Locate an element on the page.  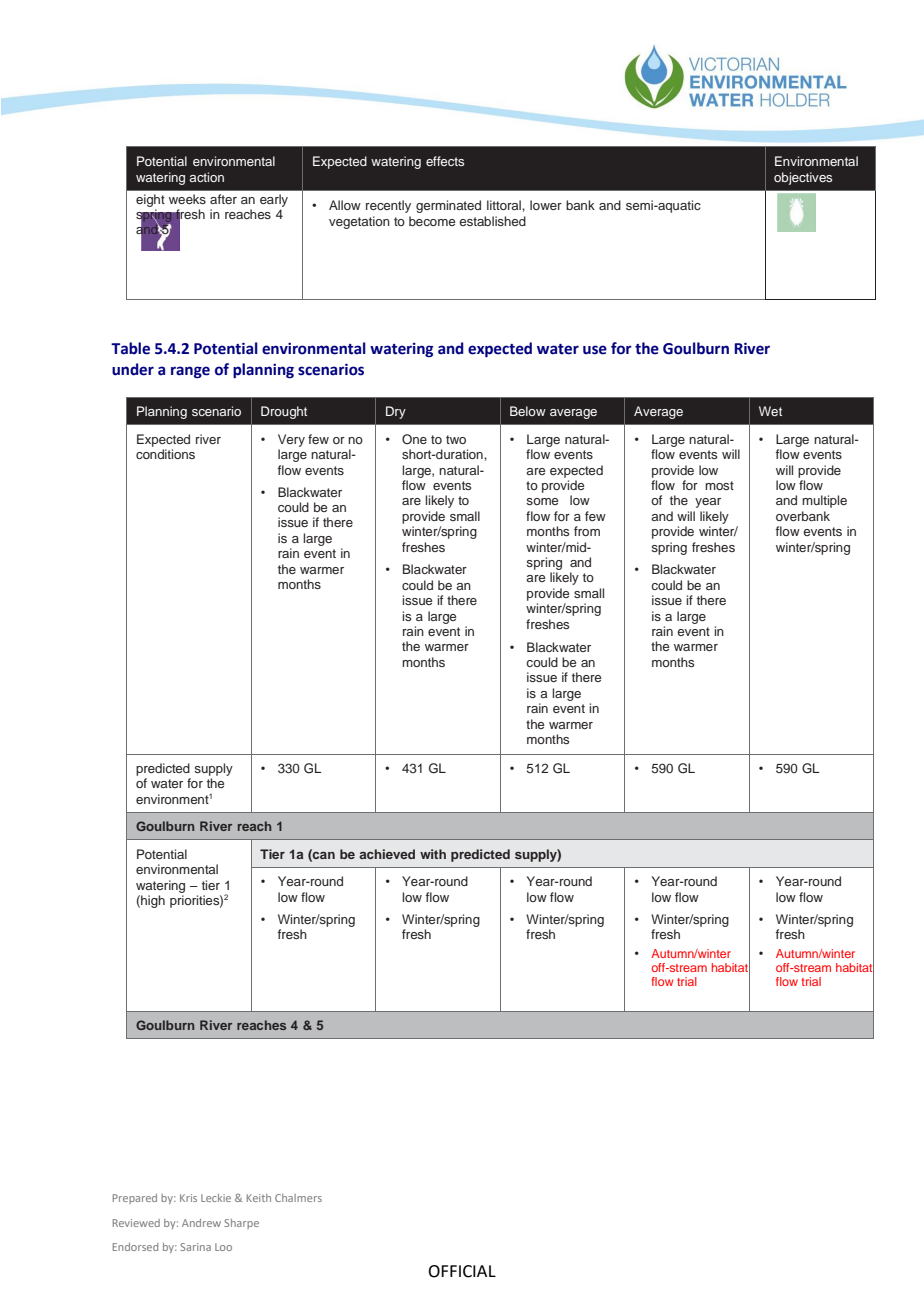
achieved is located at coordinates (387, 854).
